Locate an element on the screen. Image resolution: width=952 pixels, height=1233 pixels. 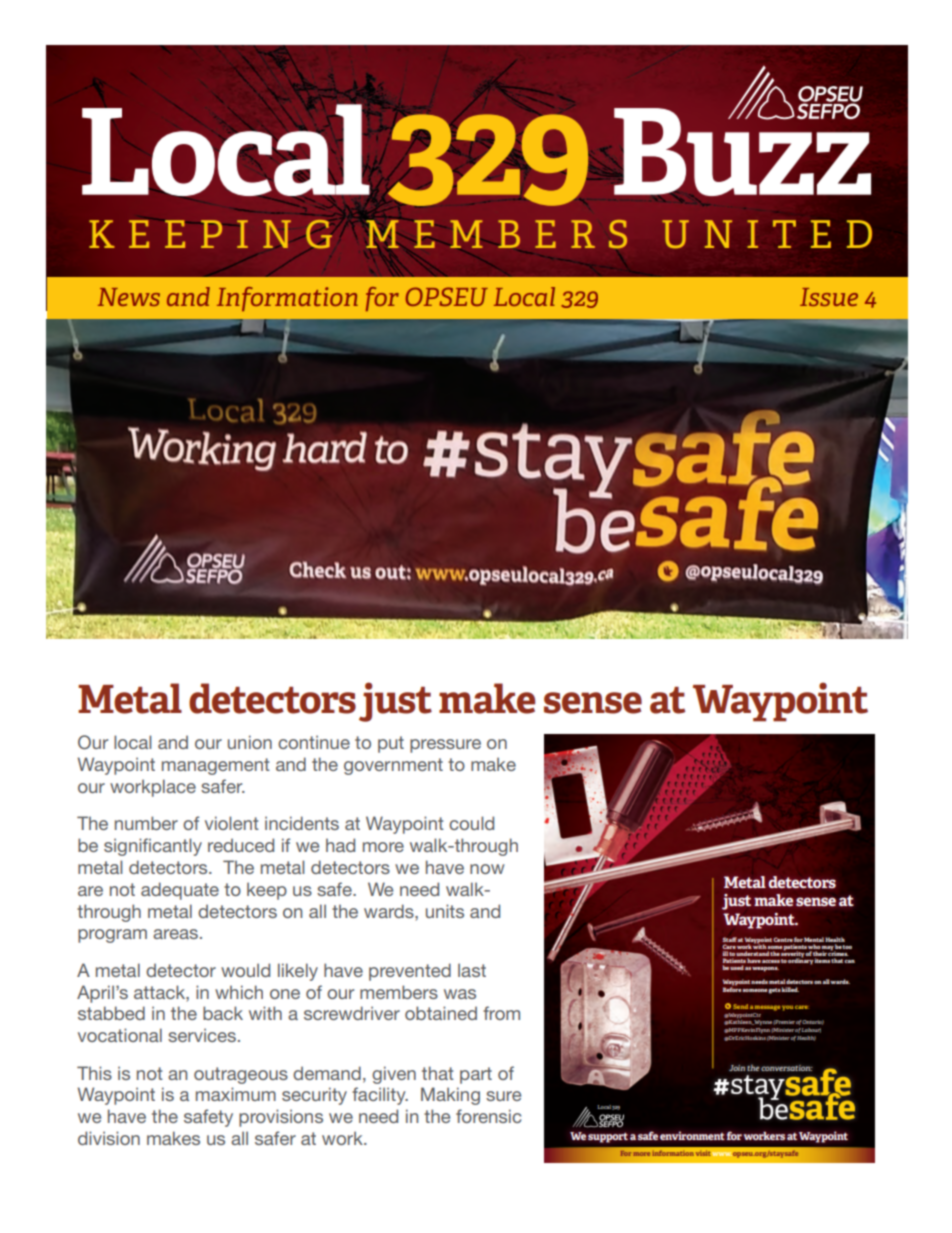
union is located at coordinates (250, 742).
